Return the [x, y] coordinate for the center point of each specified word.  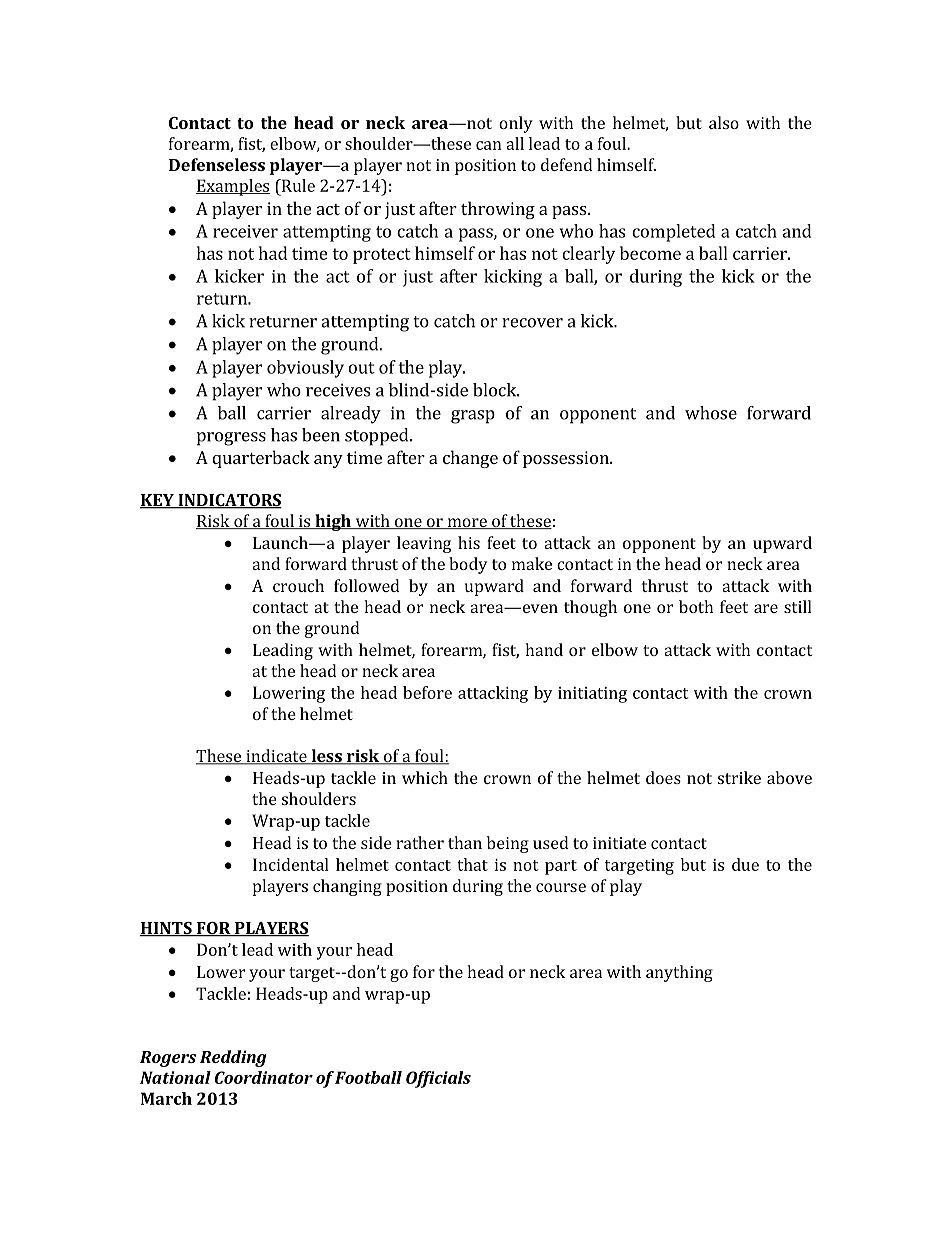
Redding [233, 1058]
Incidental [291, 864]
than [465, 842]
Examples [233, 187]
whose [711, 413]
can [489, 145]
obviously [305, 369]
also [724, 122]
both [696, 606]
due [745, 864]
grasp [473, 417]
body [468, 565]
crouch [298, 585]
